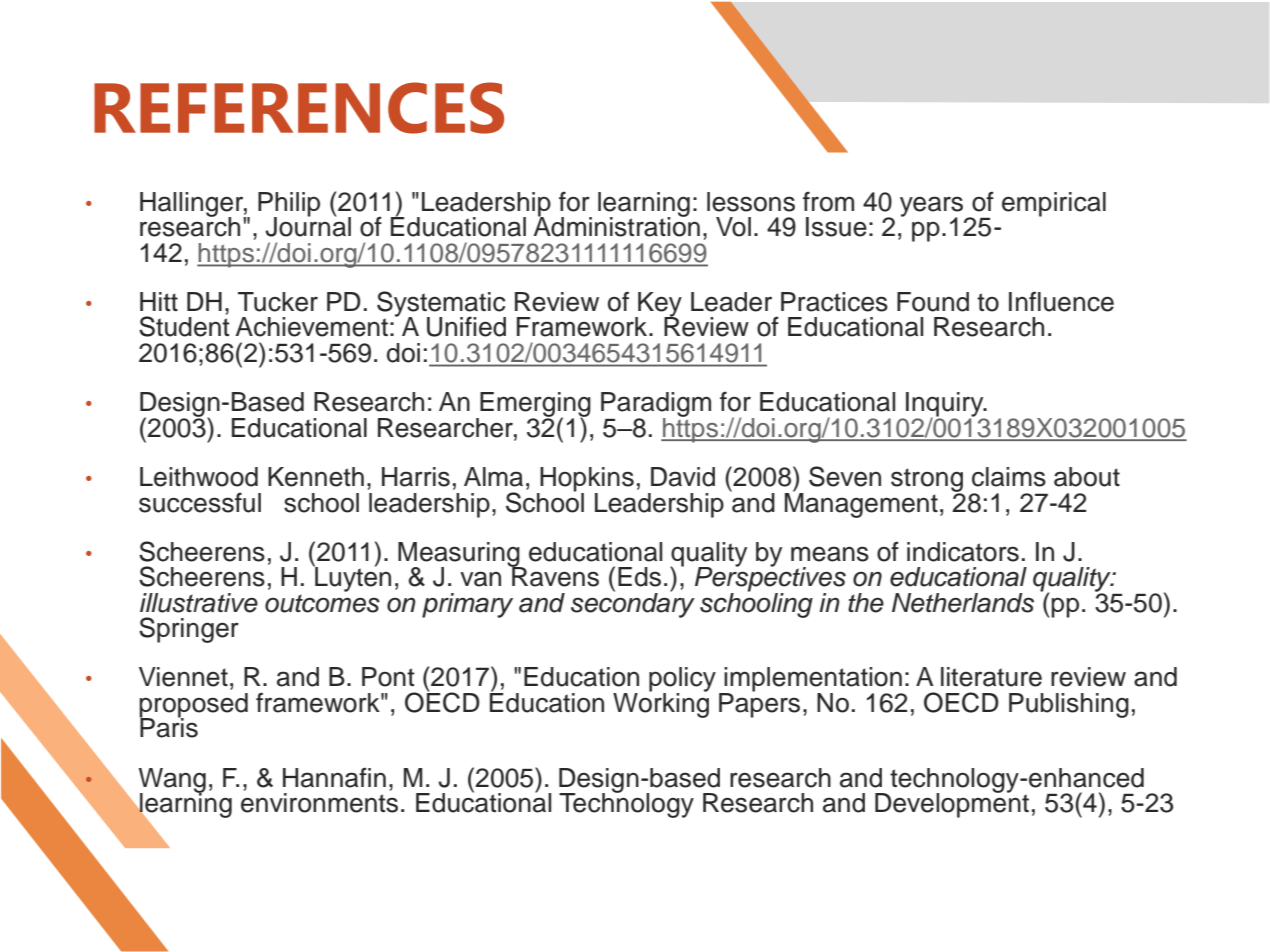  Describe the element at coordinates (311, 327) in the page. I see `Achievement` at that location.
